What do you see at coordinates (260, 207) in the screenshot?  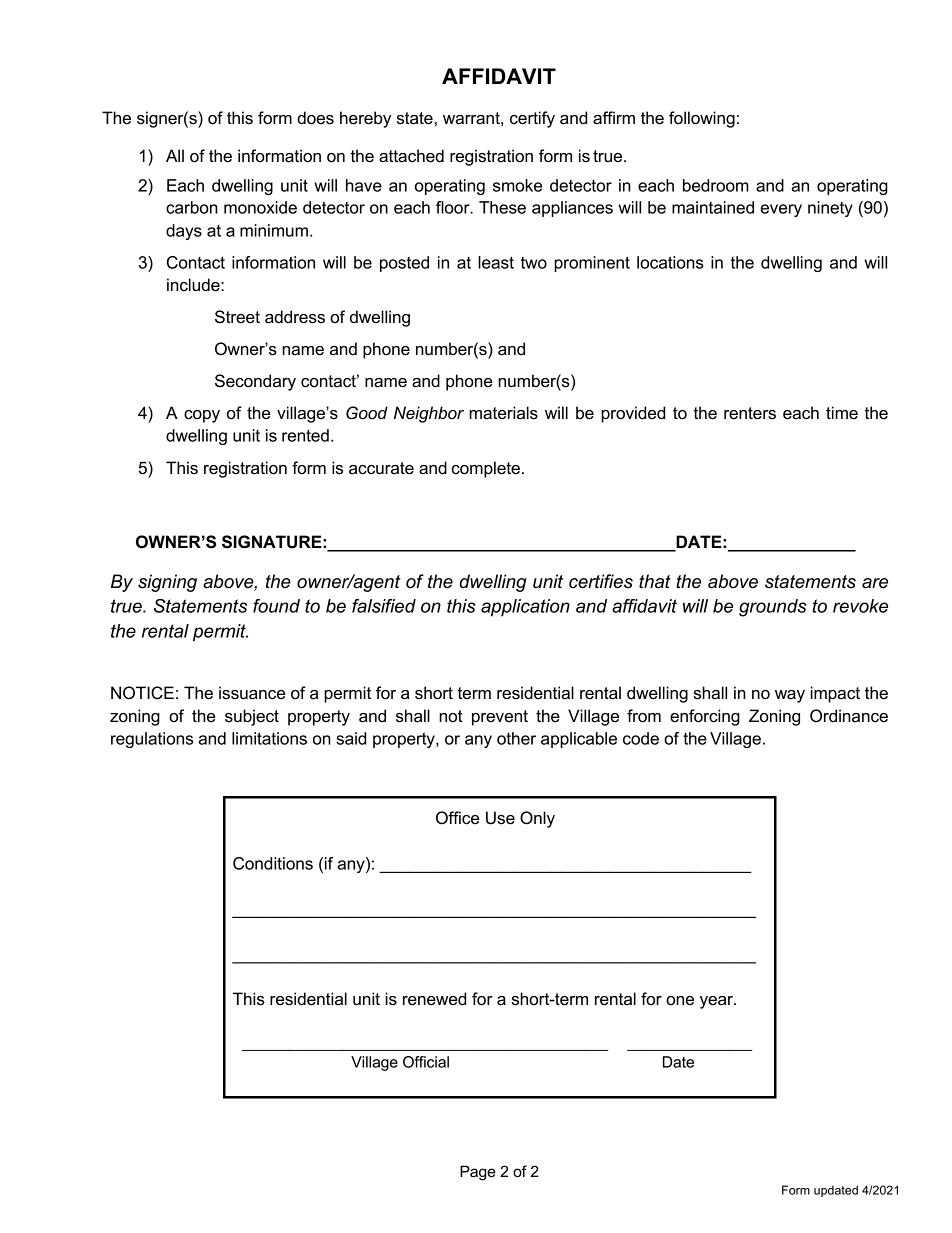 I see `monoxide` at bounding box center [260, 207].
